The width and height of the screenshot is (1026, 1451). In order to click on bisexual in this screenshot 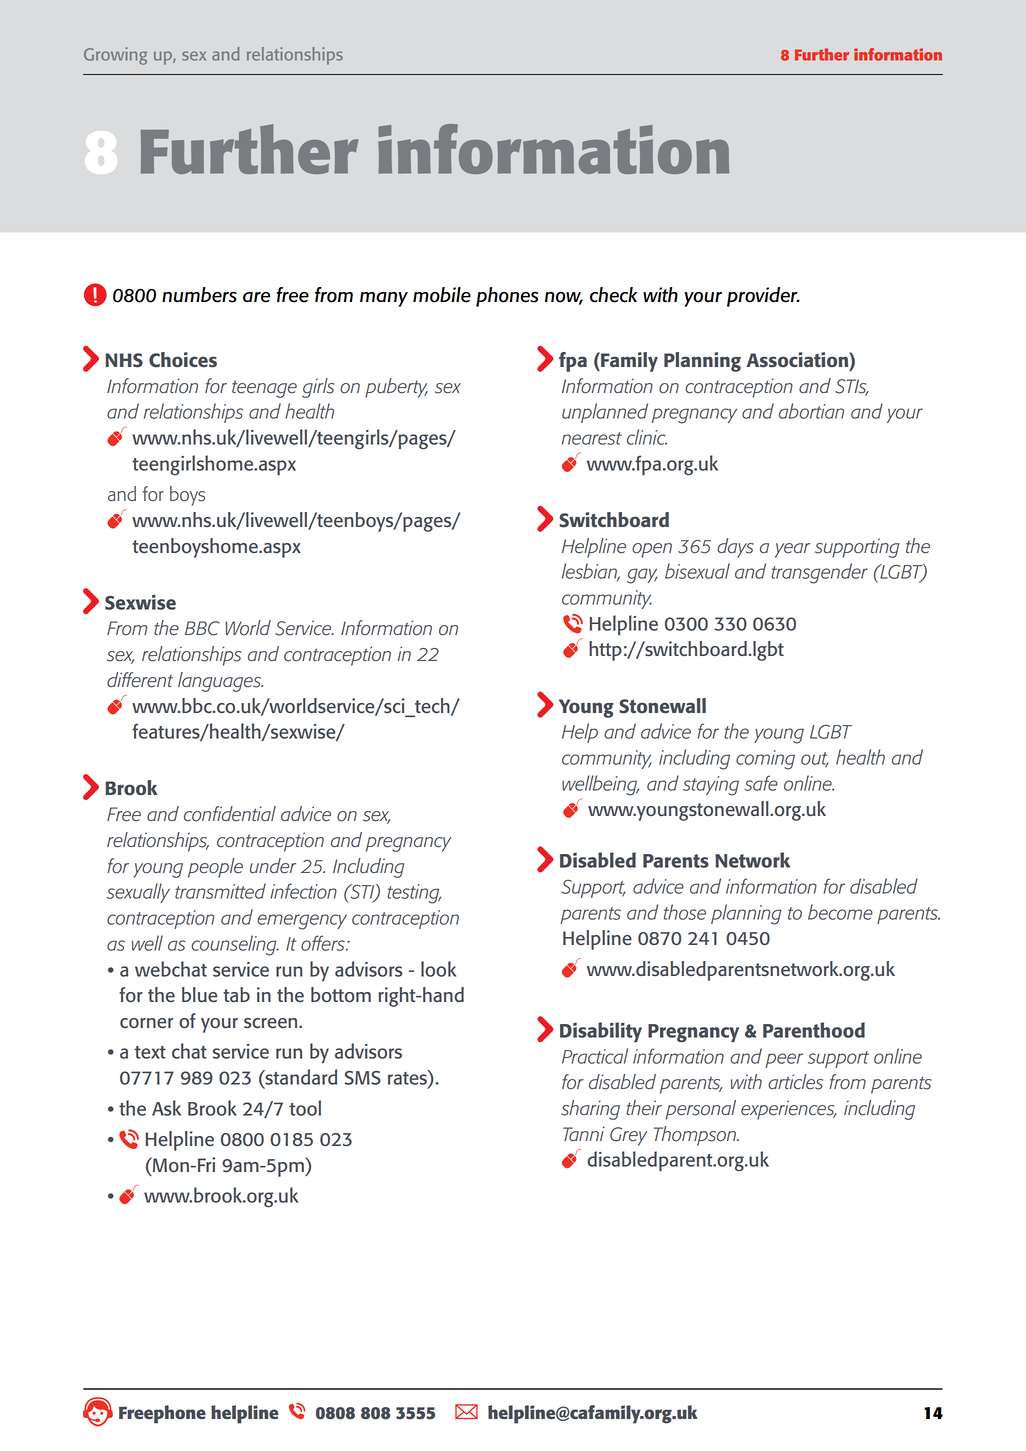, I will do `click(697, 571)`.
